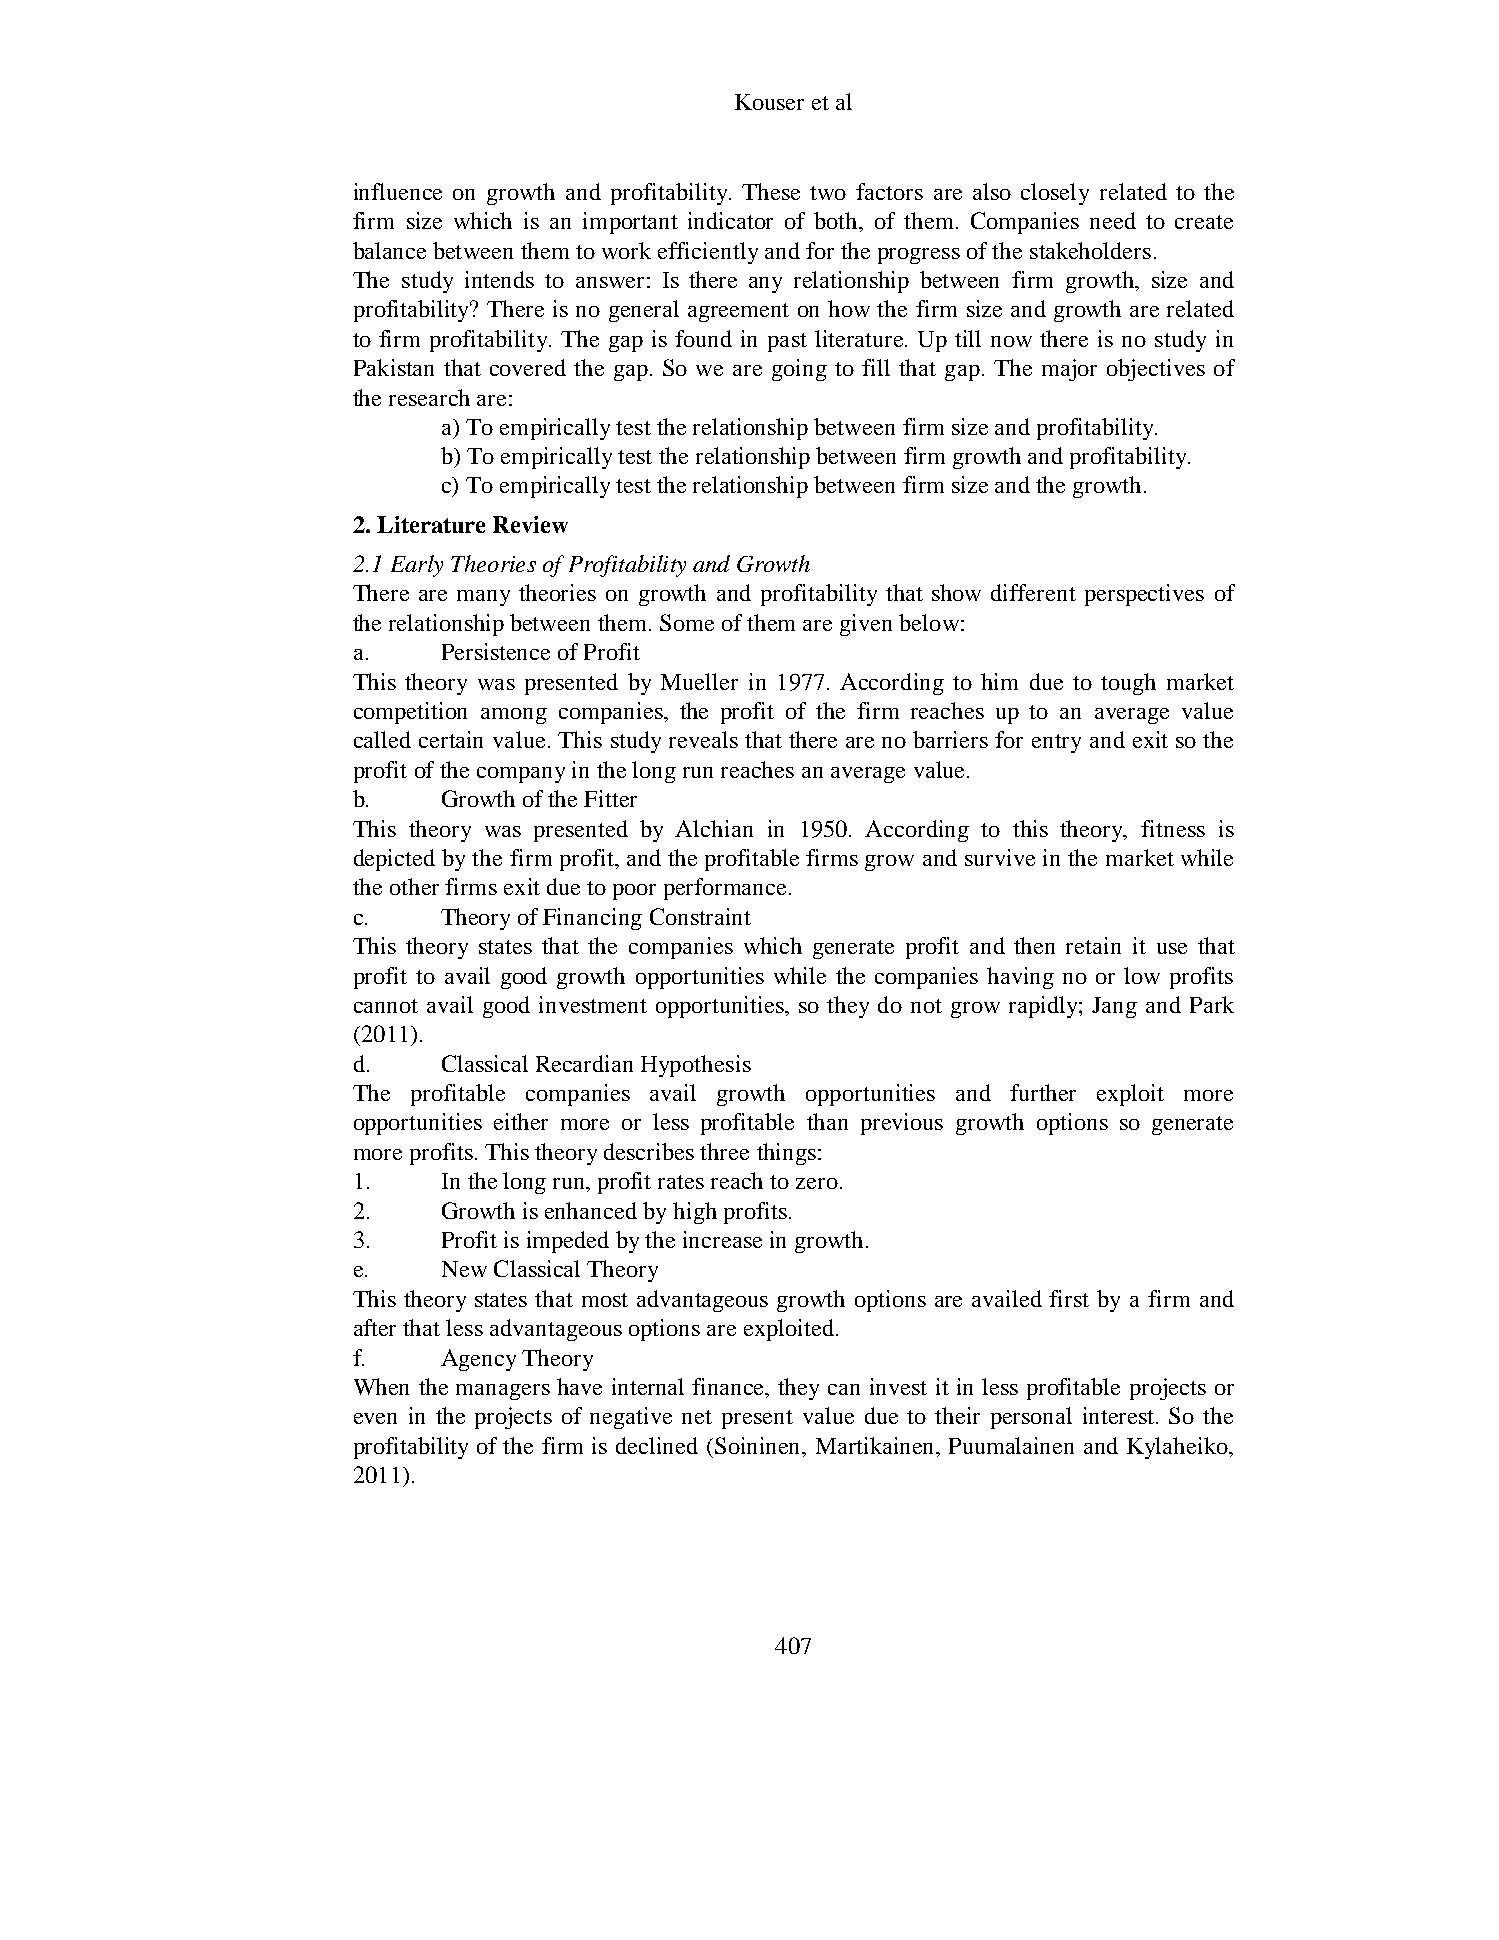 This screenshot has width=1499, height=1940. What do you see at coordinates (696, 1066) in the screenshot?
I see `Hypothesis` at bounding box center [696, 1066].
